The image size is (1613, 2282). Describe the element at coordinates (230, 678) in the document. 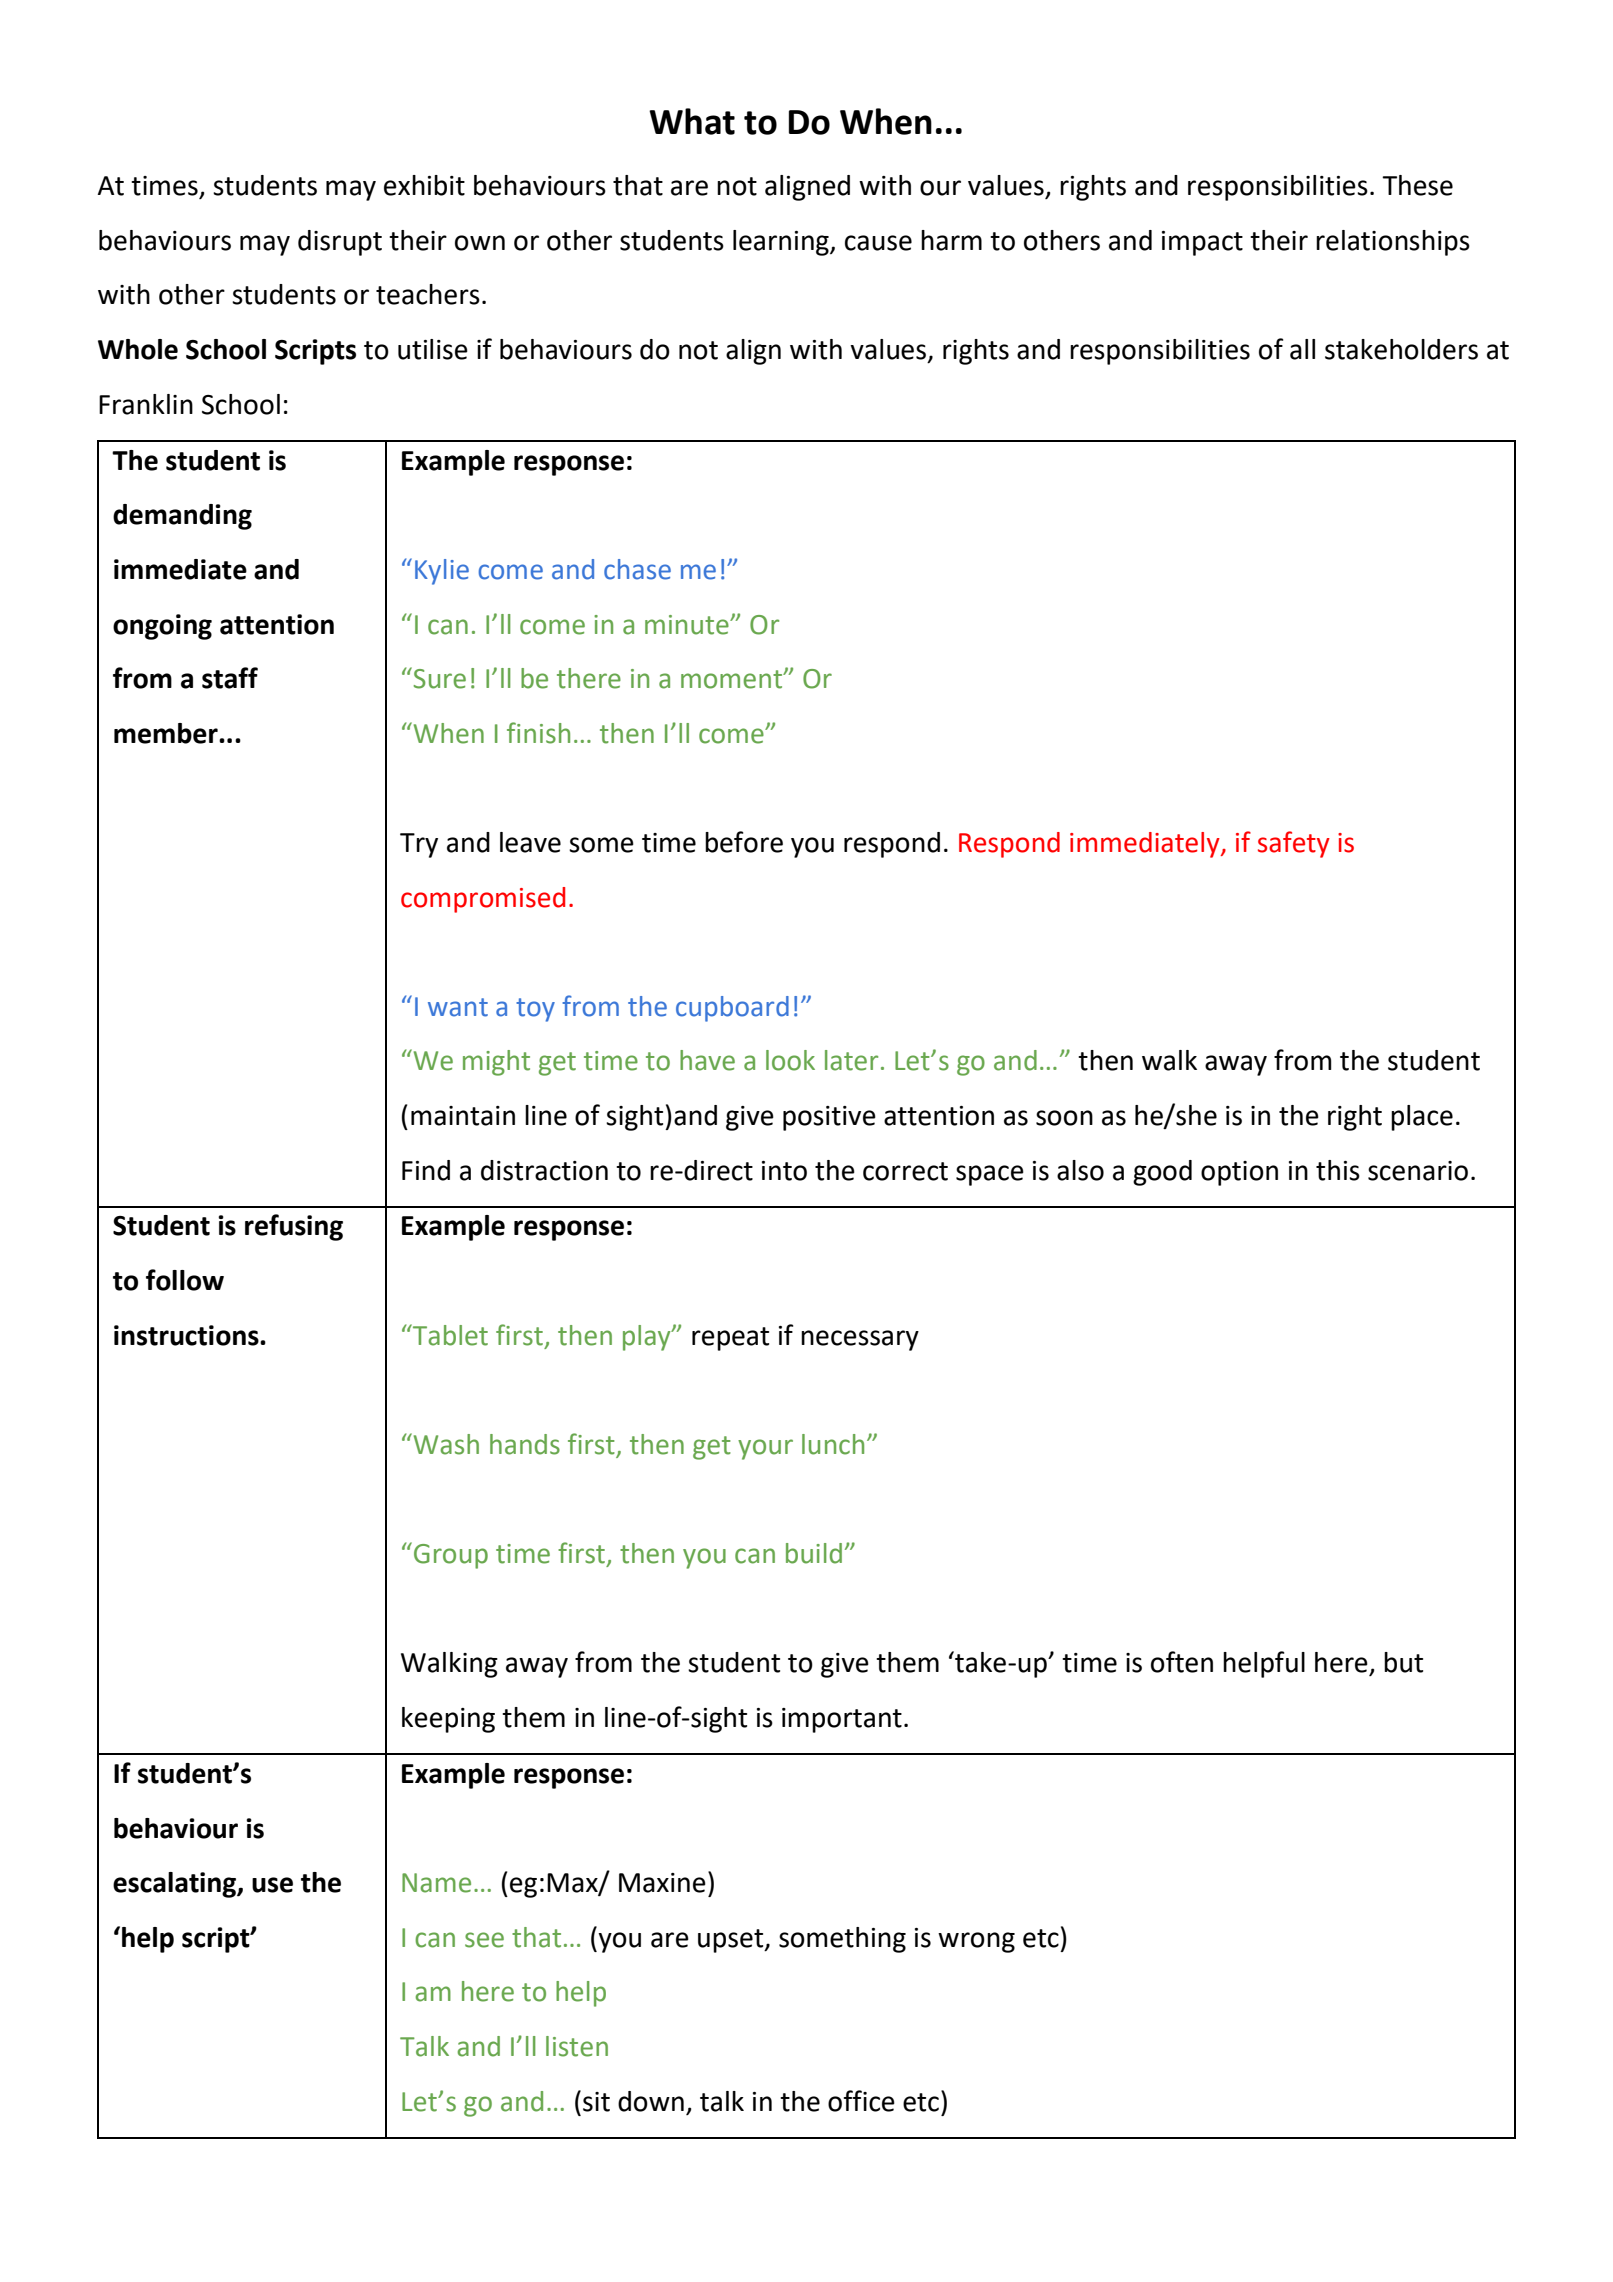

I see `staff` at that location.
